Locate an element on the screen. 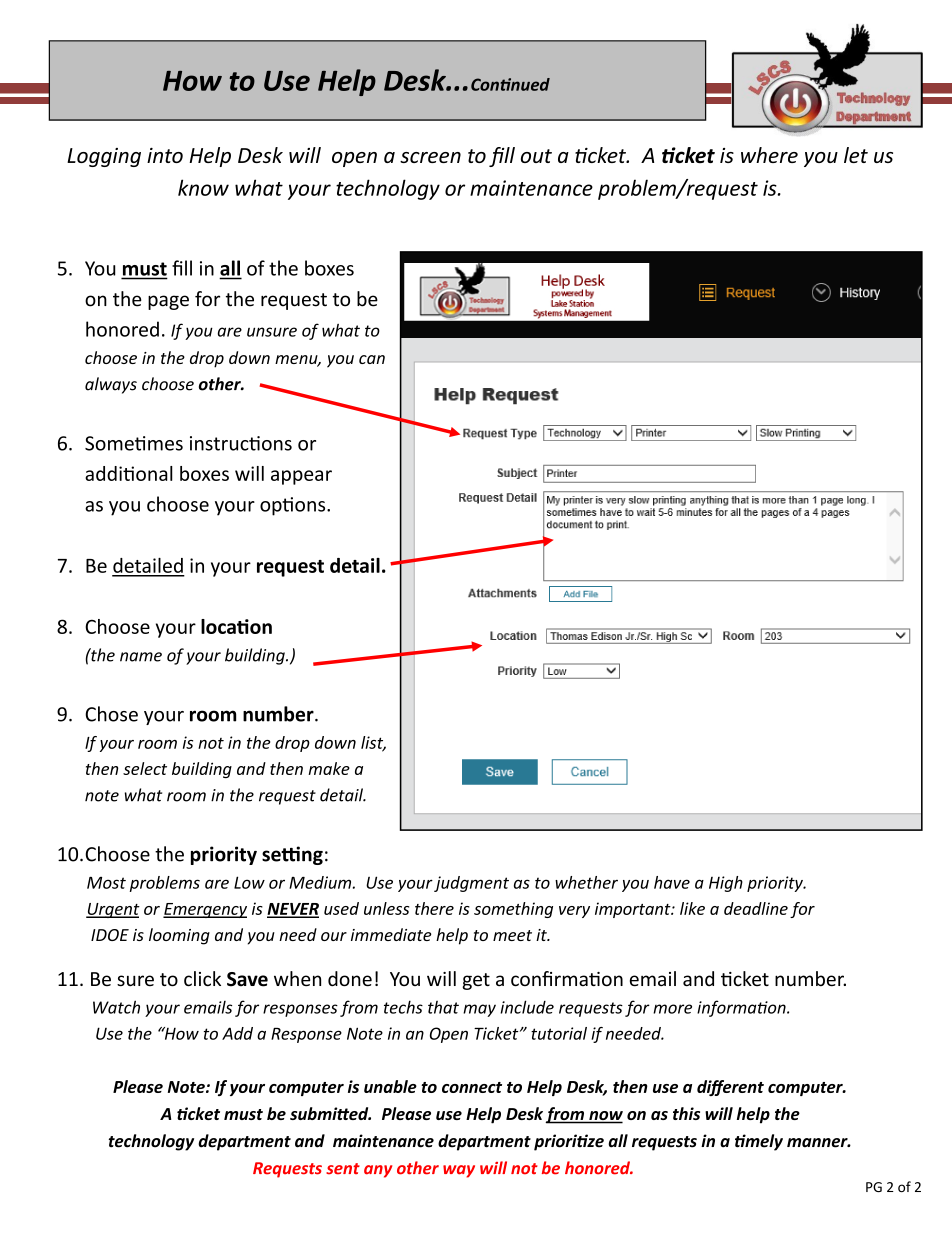 The height and width of the screenshot is (1233, 952). can is located at coordinates (372, 359).
